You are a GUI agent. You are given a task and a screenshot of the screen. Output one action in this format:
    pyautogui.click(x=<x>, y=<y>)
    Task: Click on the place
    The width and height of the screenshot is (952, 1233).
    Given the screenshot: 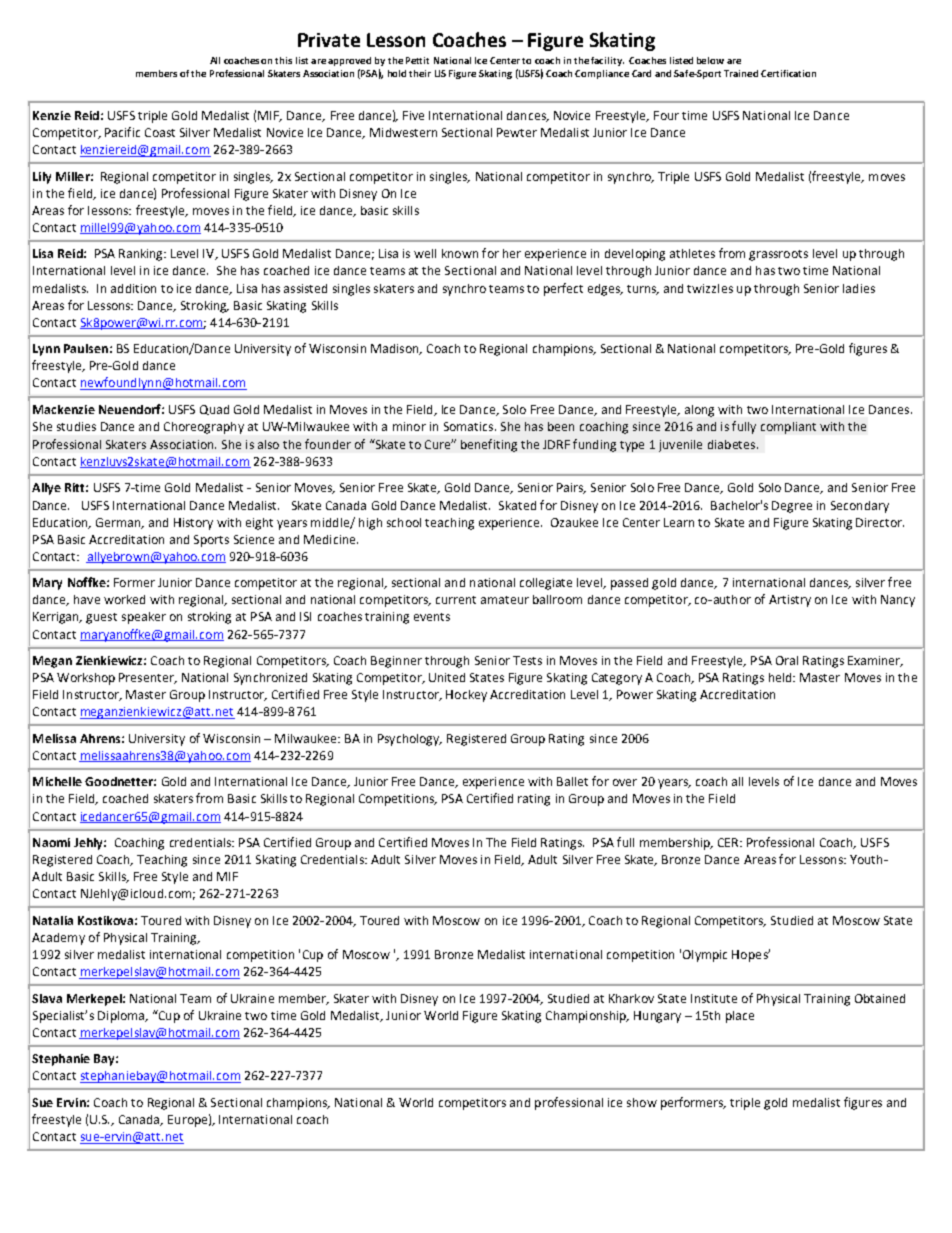 What is the action you would take?
    pyautogui.click(x=740, y=1017)
